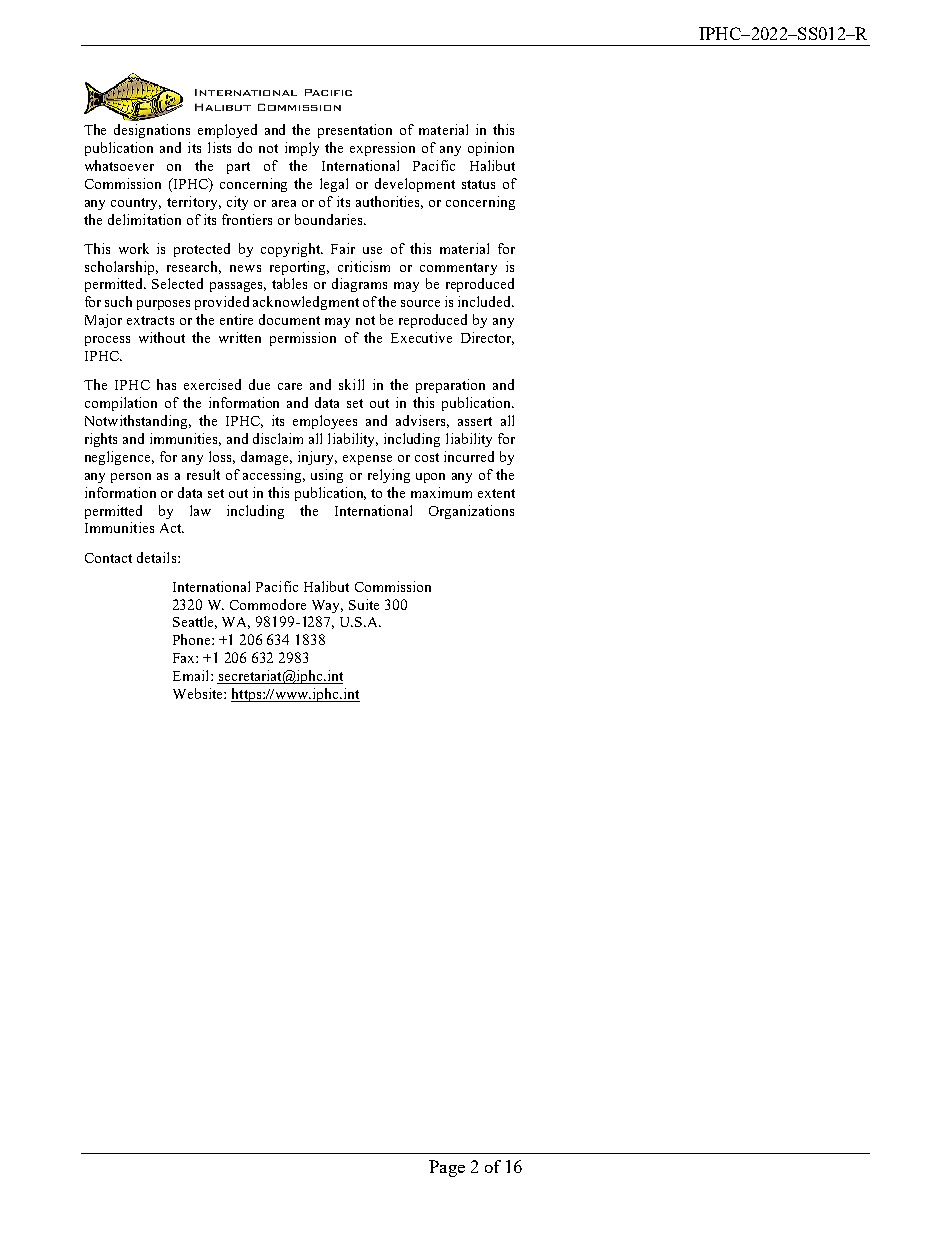 This page has height=1233, width=952. Describe the element at coordinates (327, 606) in the page. I see `Way` at that location.
